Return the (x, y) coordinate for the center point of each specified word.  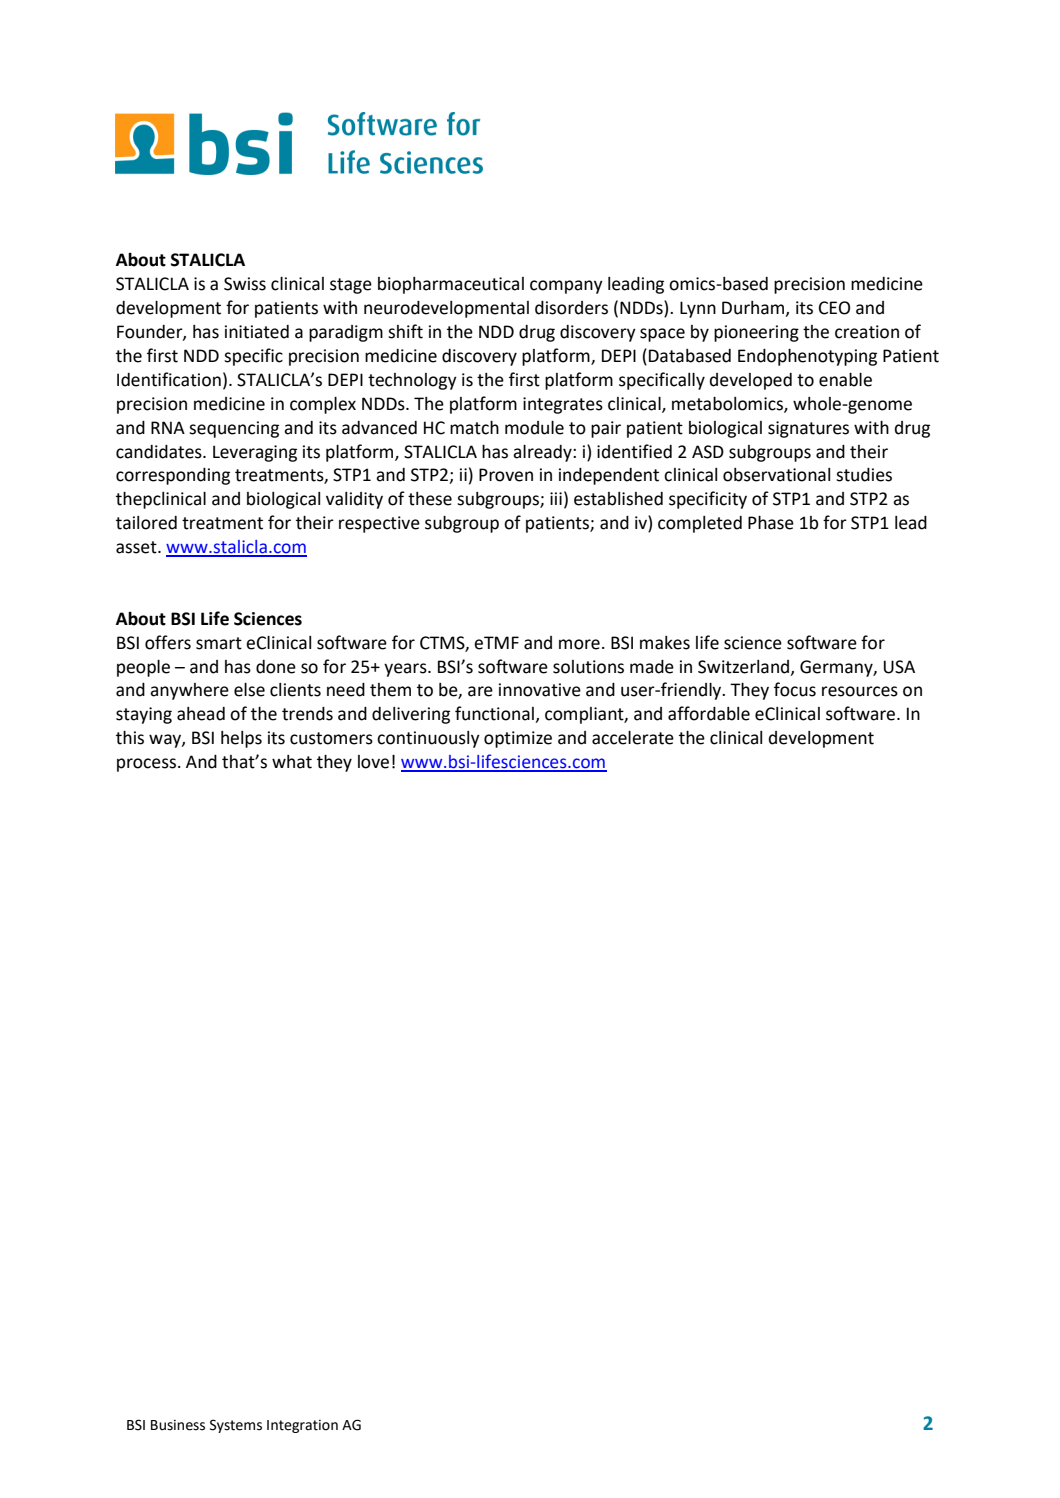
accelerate (633, 738)
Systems (236, 1426)
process (148, 765)
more (579, 644)
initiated (257, 332)
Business (178, 1425)
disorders (571, 308)
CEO (834, 308)
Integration (302, 1426)
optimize (518, 739)
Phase (771, 523)
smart (219, 643)
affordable (709, 713)
